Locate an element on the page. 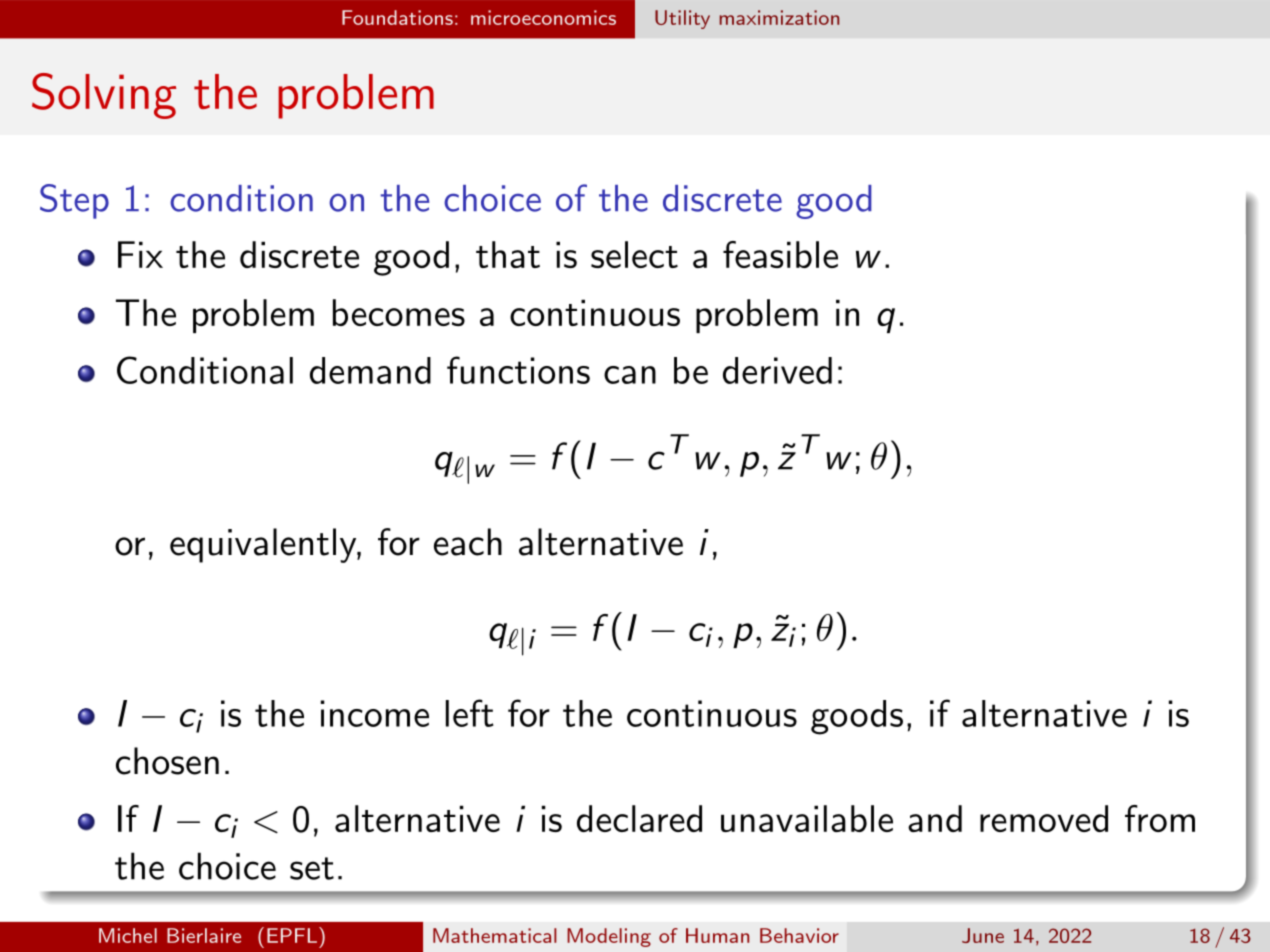  each is located at coordinates (468, 542).
